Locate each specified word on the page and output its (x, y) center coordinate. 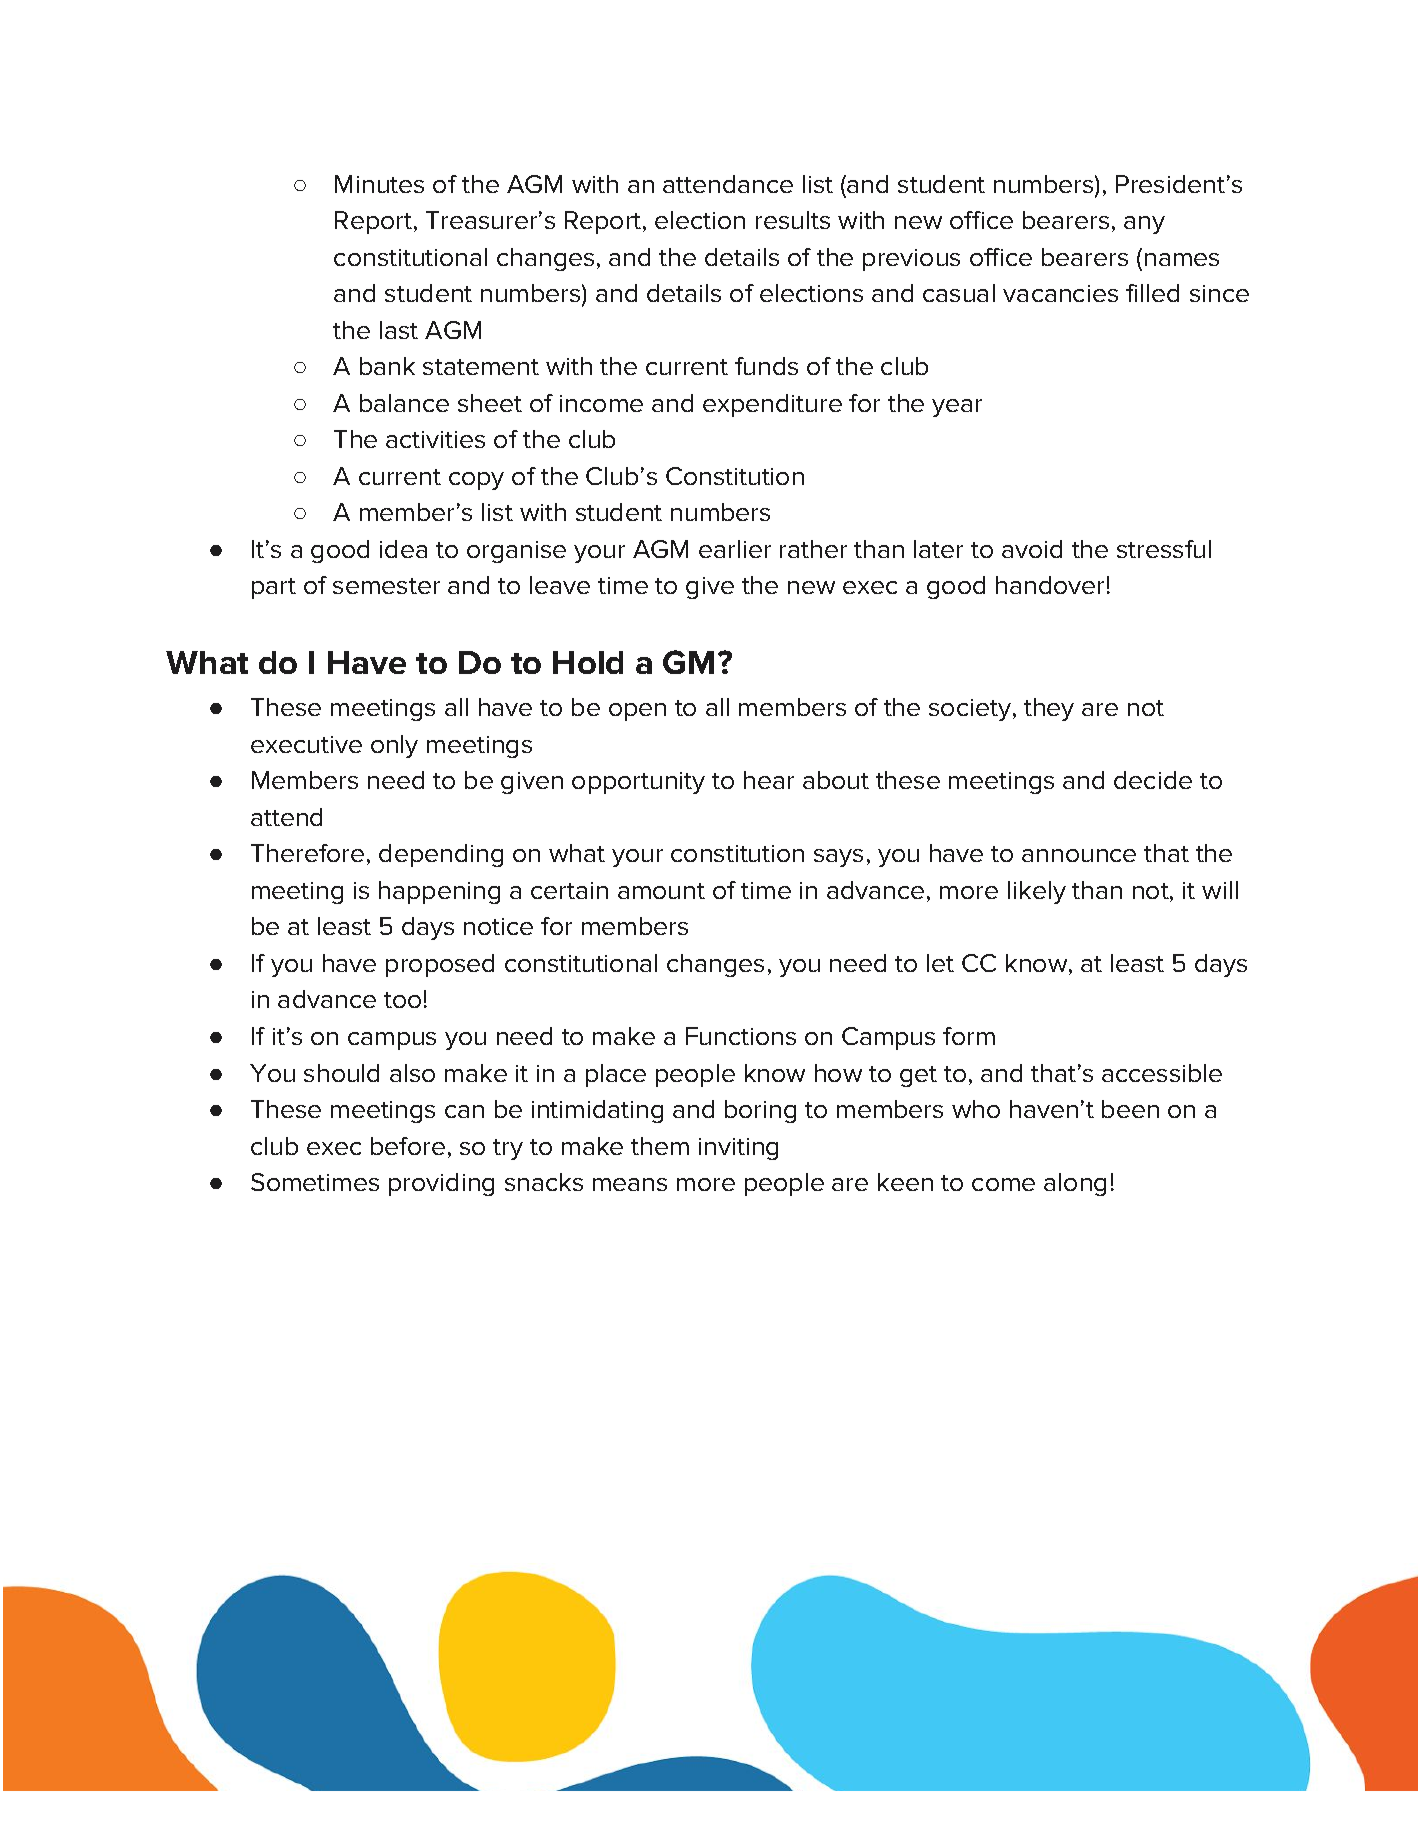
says (838, 858)
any (1144, 225)
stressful (1164, 549)
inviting (738, 1149)
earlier (735, 549)
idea (403, 549)
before (408, 1146)
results (793, 220)
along (1075, 1184)
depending (441, 855)
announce (1079, 855)
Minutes (379, 184)
